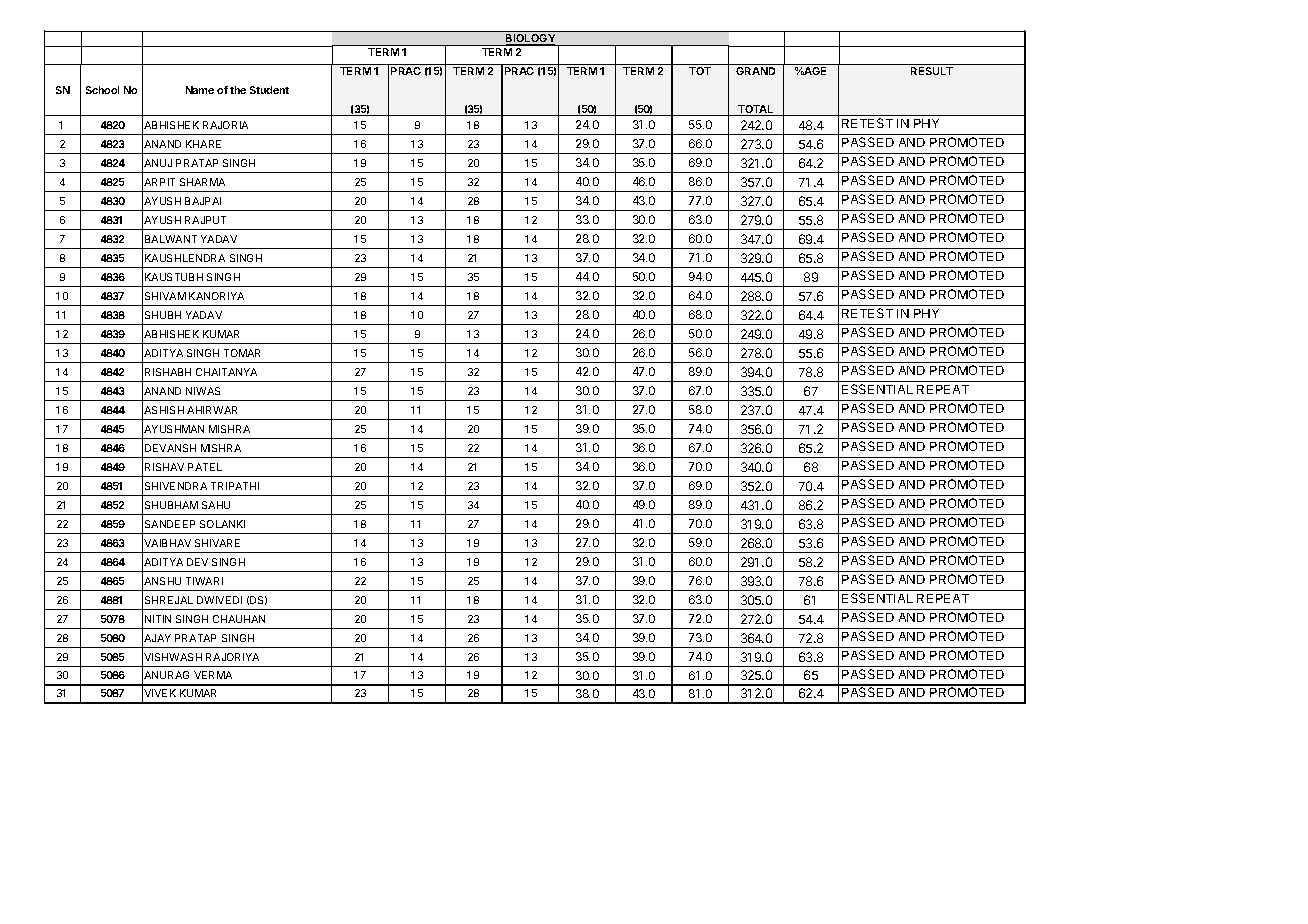 This screenshot has height=924, width=1308. What do you see at coordinates (168, 372) in the screenshot?
I see `RISHABH` at bounding box center [168, 372].
